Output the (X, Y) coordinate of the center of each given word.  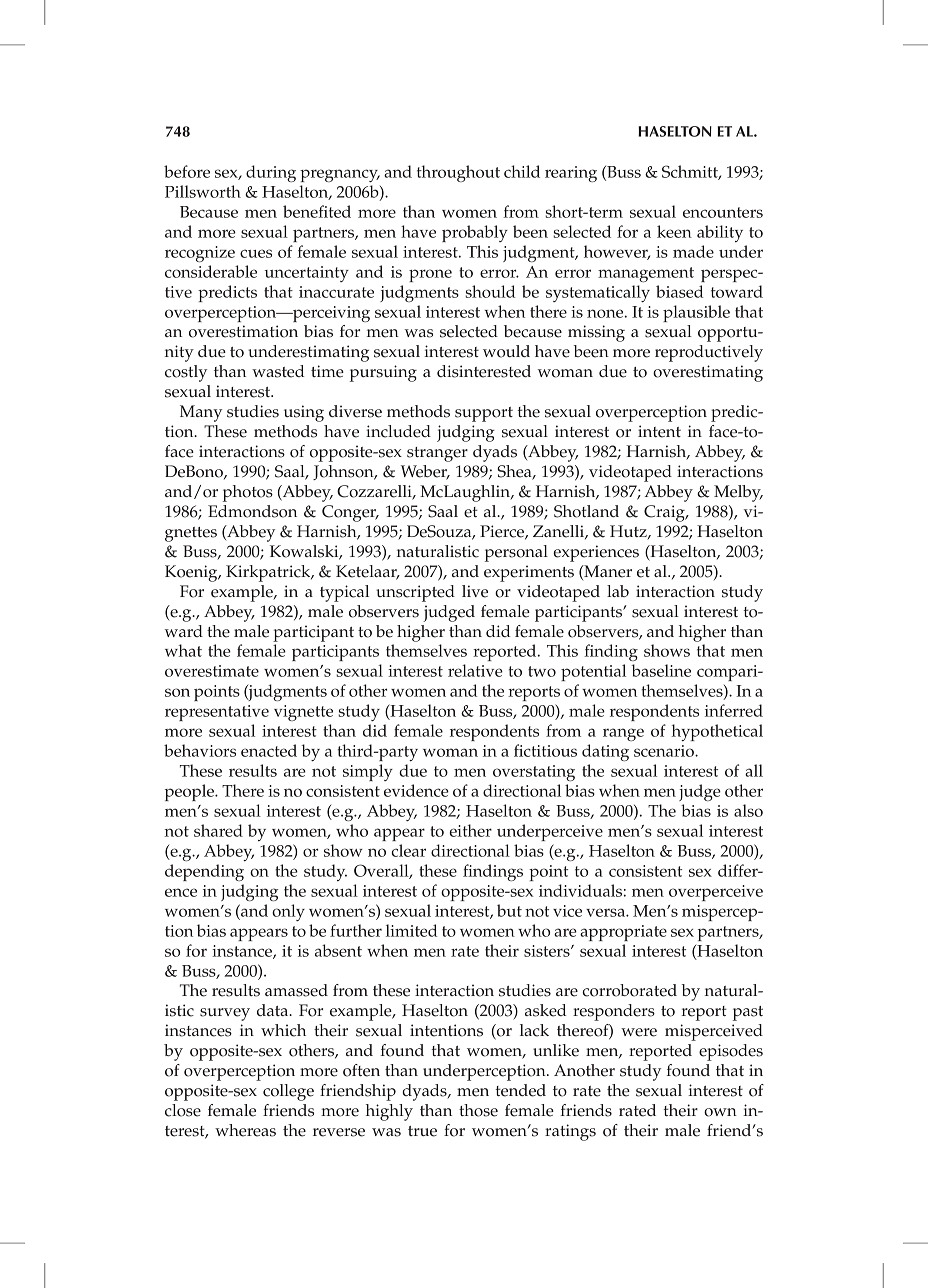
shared (218, 830)
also (748, 810)
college (288, 1092)
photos (248, 493)
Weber (425, 472)
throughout (458, 173)
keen (674, 231)
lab (618, 591)
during (271, 173)
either (470, 830)
